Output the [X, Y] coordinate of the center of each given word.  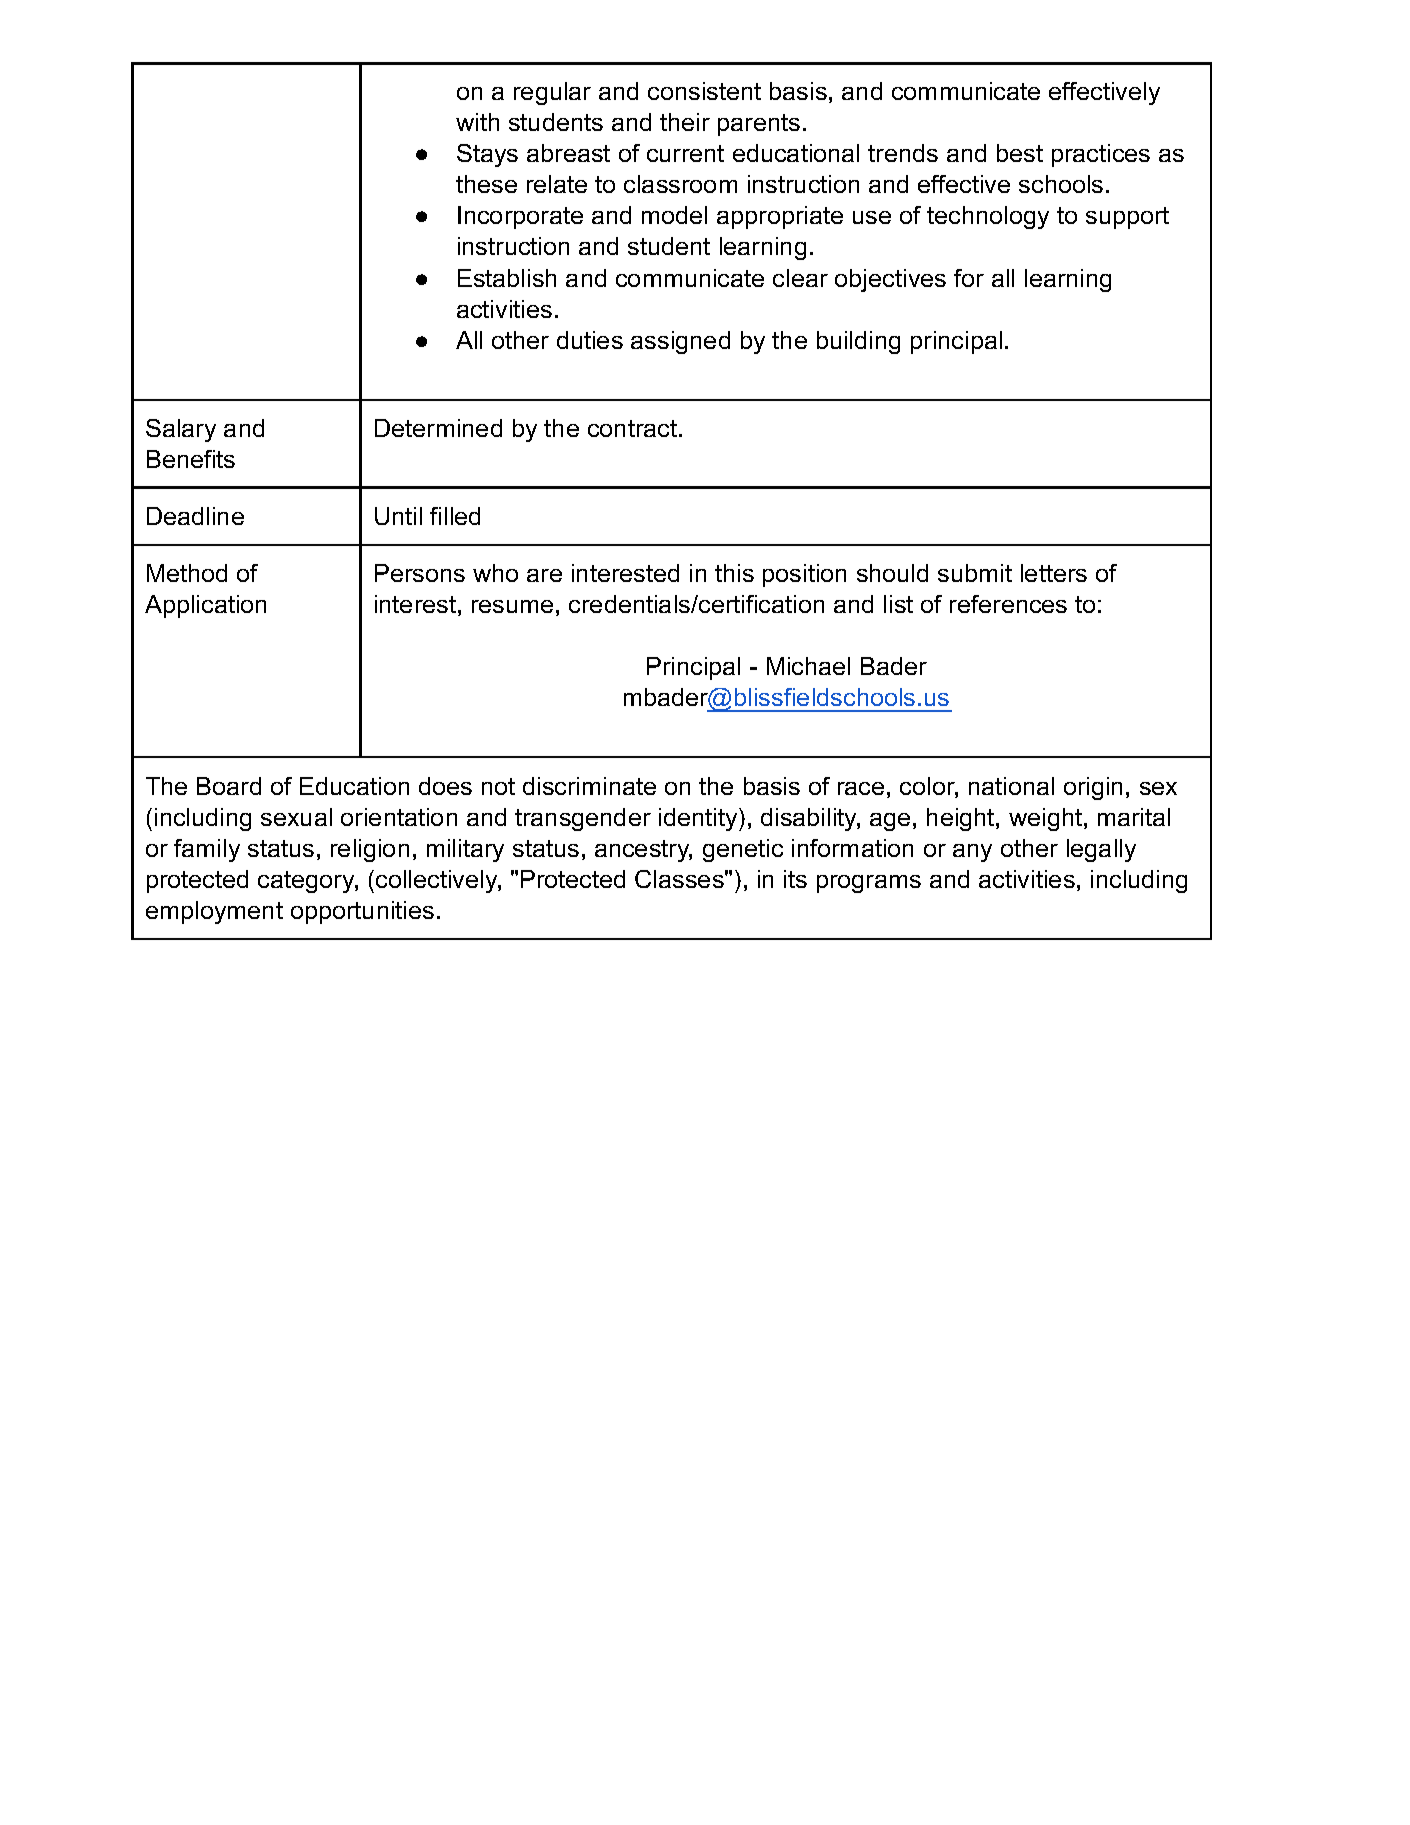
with [477, 122]
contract [634, 428]
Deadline [195, 516]
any [972, 853]
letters [1054, 573]
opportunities [362, 912]
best [1020, 153]
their [685, 122]
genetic [743, 850]
